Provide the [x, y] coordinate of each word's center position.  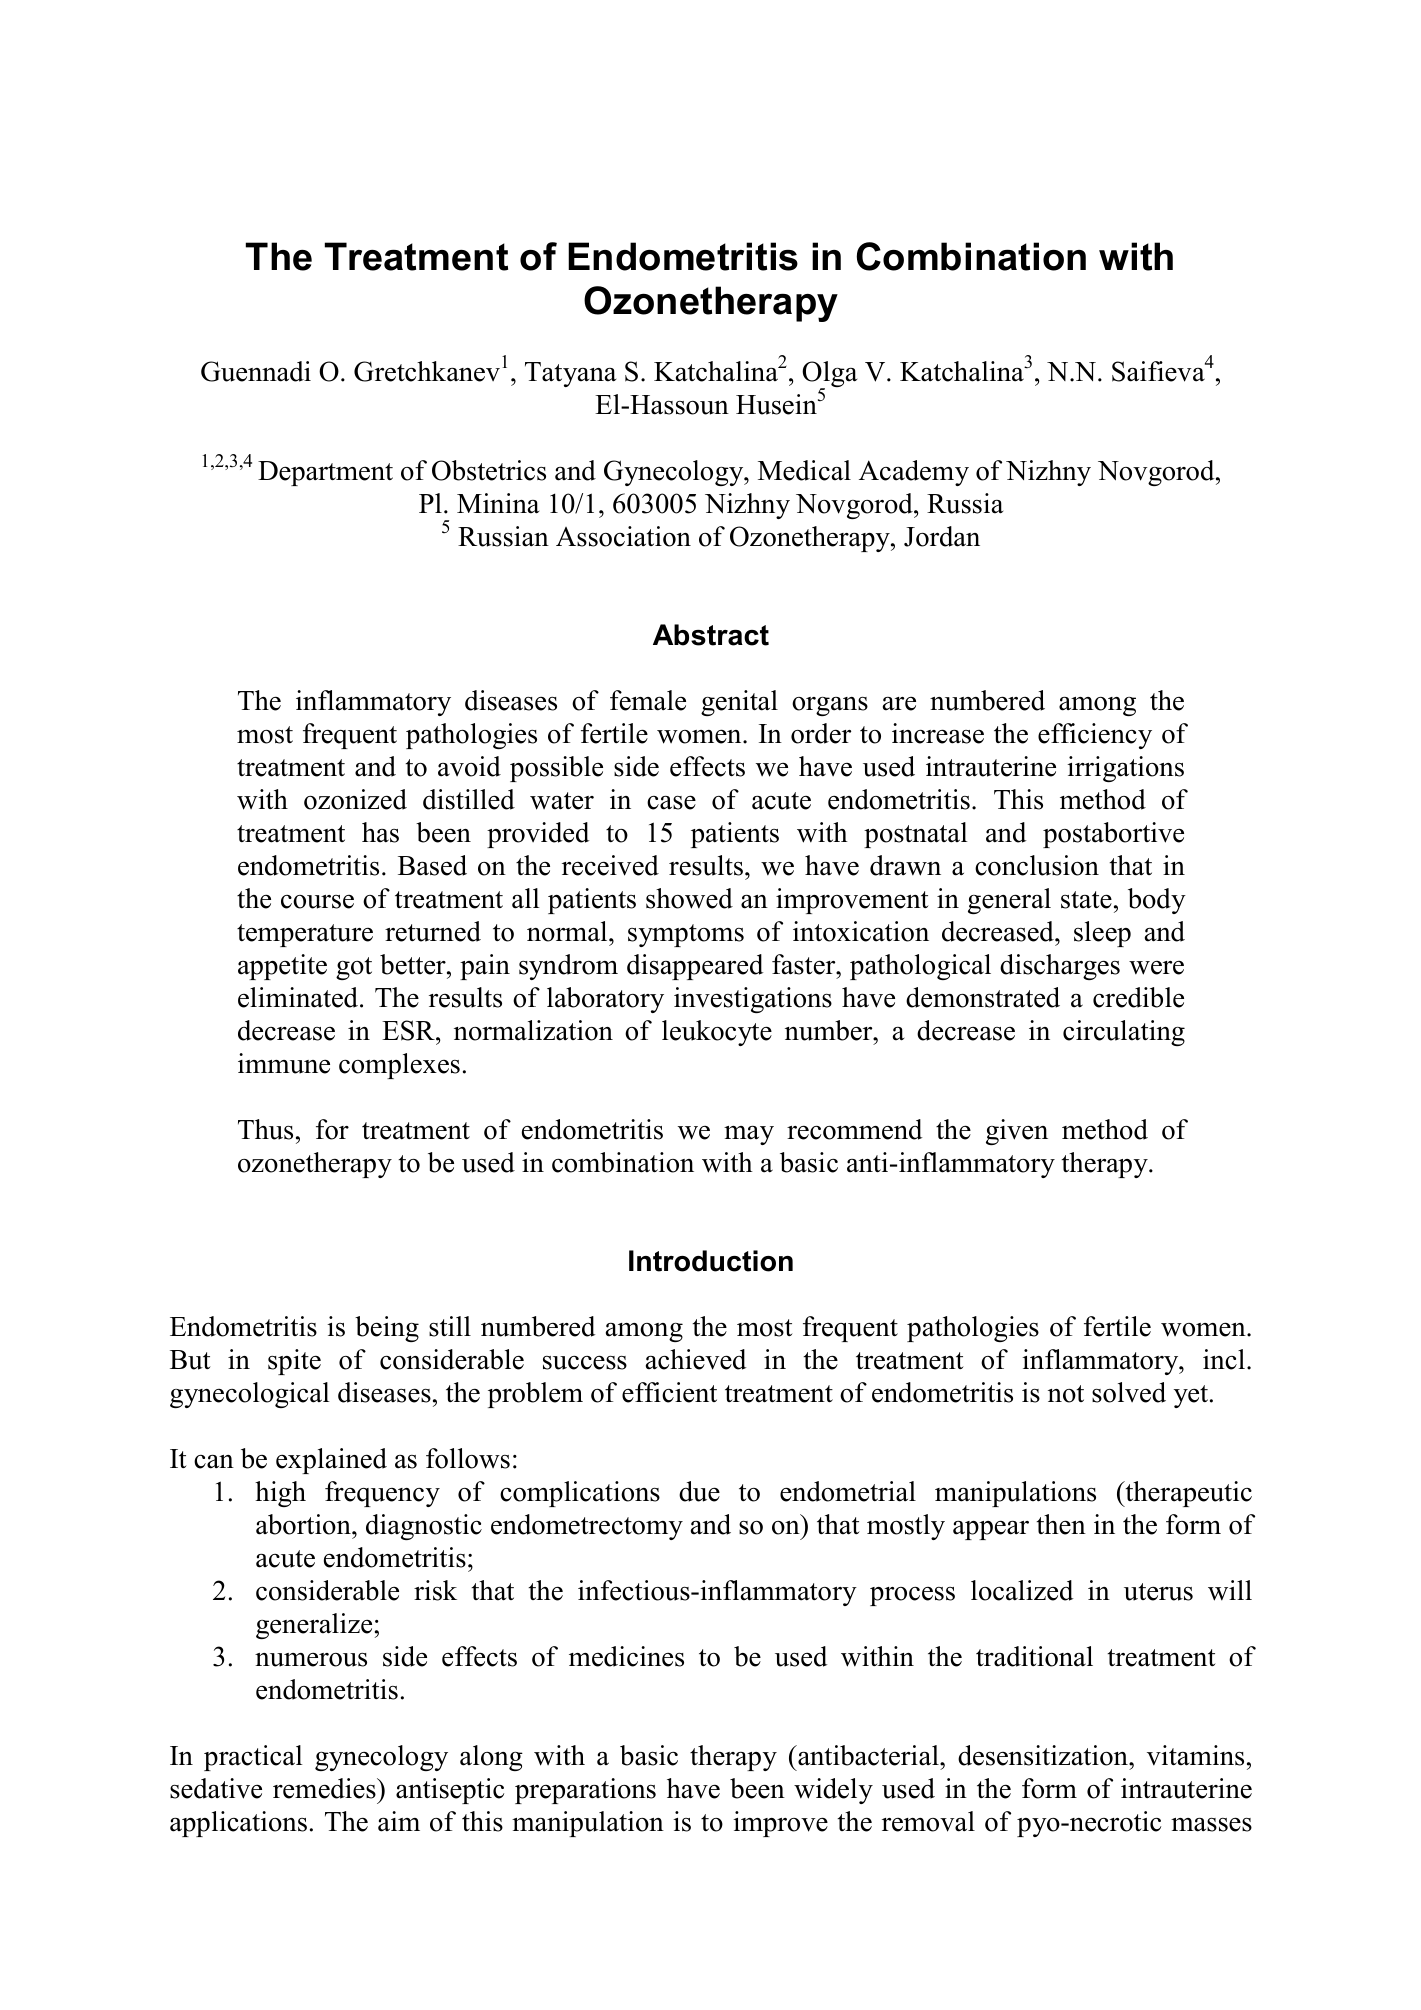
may [749, 1135]
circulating [1124, 1033]
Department [325, 473]
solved [1129, 1392]
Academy [914, 473]
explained [331, 1461]
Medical [804, 470]
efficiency [1095, 736]
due [699, 1491]
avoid [469, 766]
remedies [325, 1788]
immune [284, 1063]
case [671, 802]
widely [833, 1791]
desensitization [1044, 1755]
